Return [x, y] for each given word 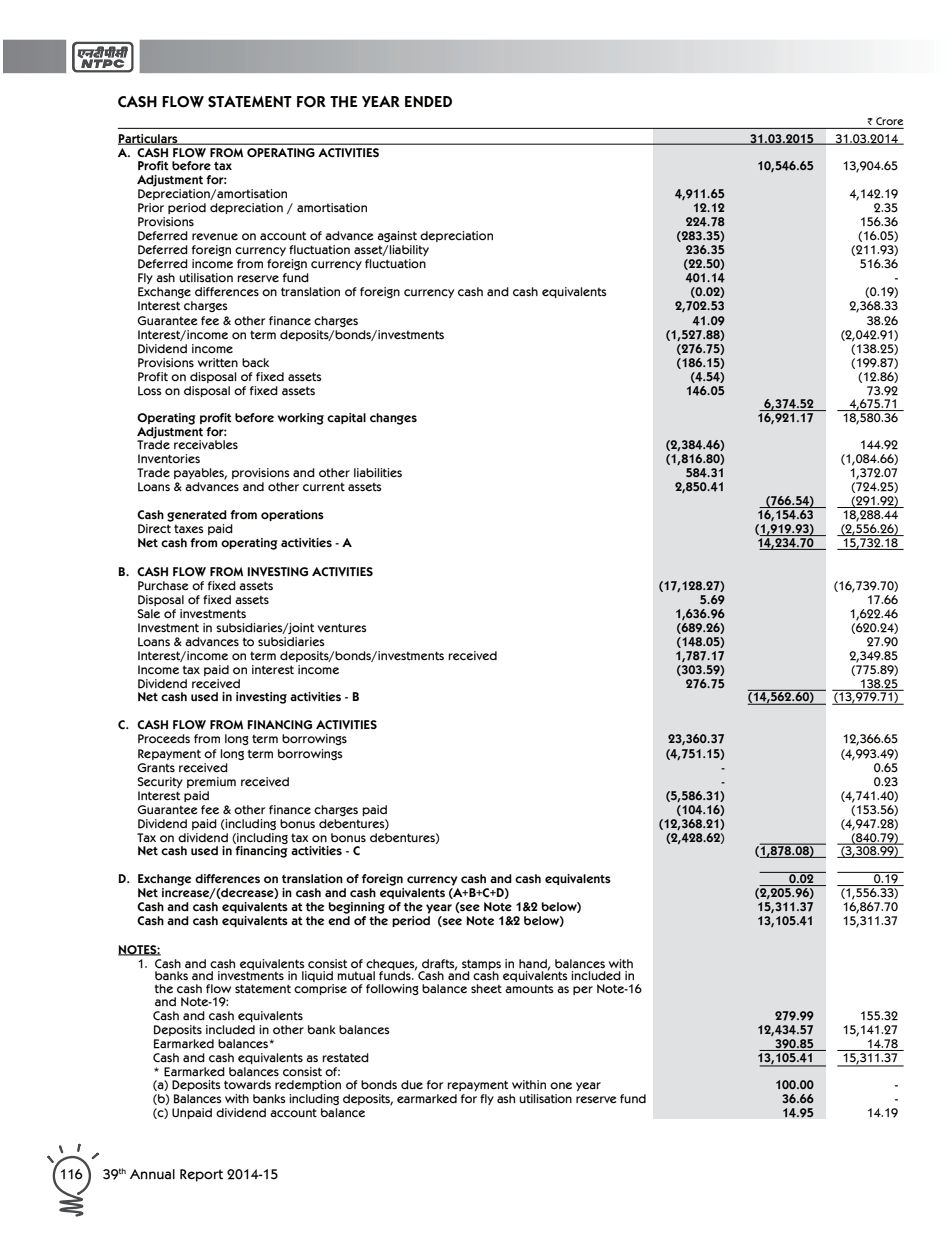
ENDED [428, 102]
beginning [356, 908]
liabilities [378, 473]
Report [201, 1175]
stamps [481, 965]
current [324, 487]
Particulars [149, 139]
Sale [148, 613]
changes [393, 419]
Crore [889, 121]
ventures [342, 627]
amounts [529, 989]
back [255, 363]
